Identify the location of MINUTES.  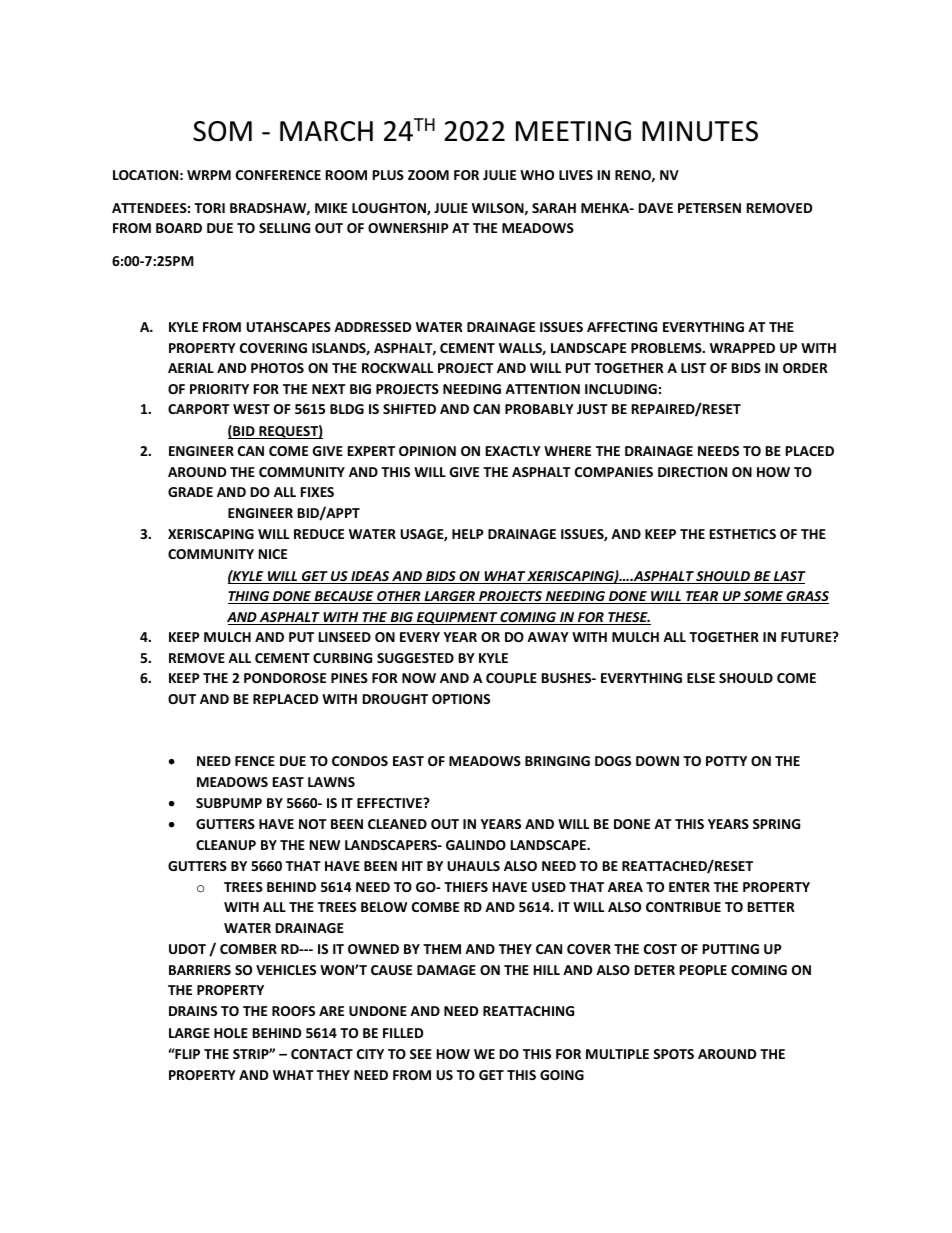
(700, 131).
